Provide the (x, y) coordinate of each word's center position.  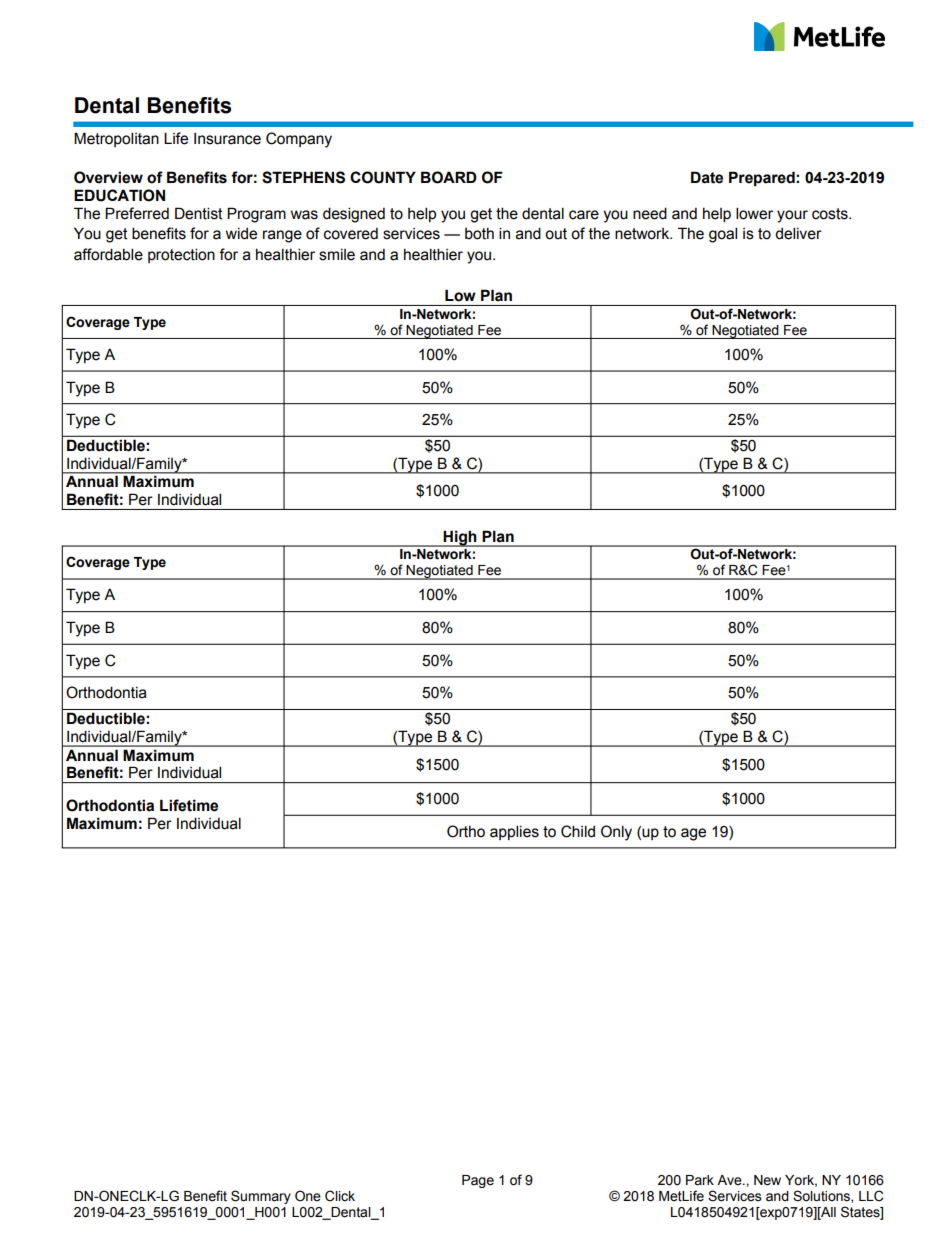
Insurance (227, 139)
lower (754, 213)
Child (578, 831)
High (460, 538)
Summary (261, 1197)
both (479, 234)
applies (514, 832)
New (767, 1180)
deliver (798, 233)
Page (478, 1181)
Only (616, 833)
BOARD (449, 177)
